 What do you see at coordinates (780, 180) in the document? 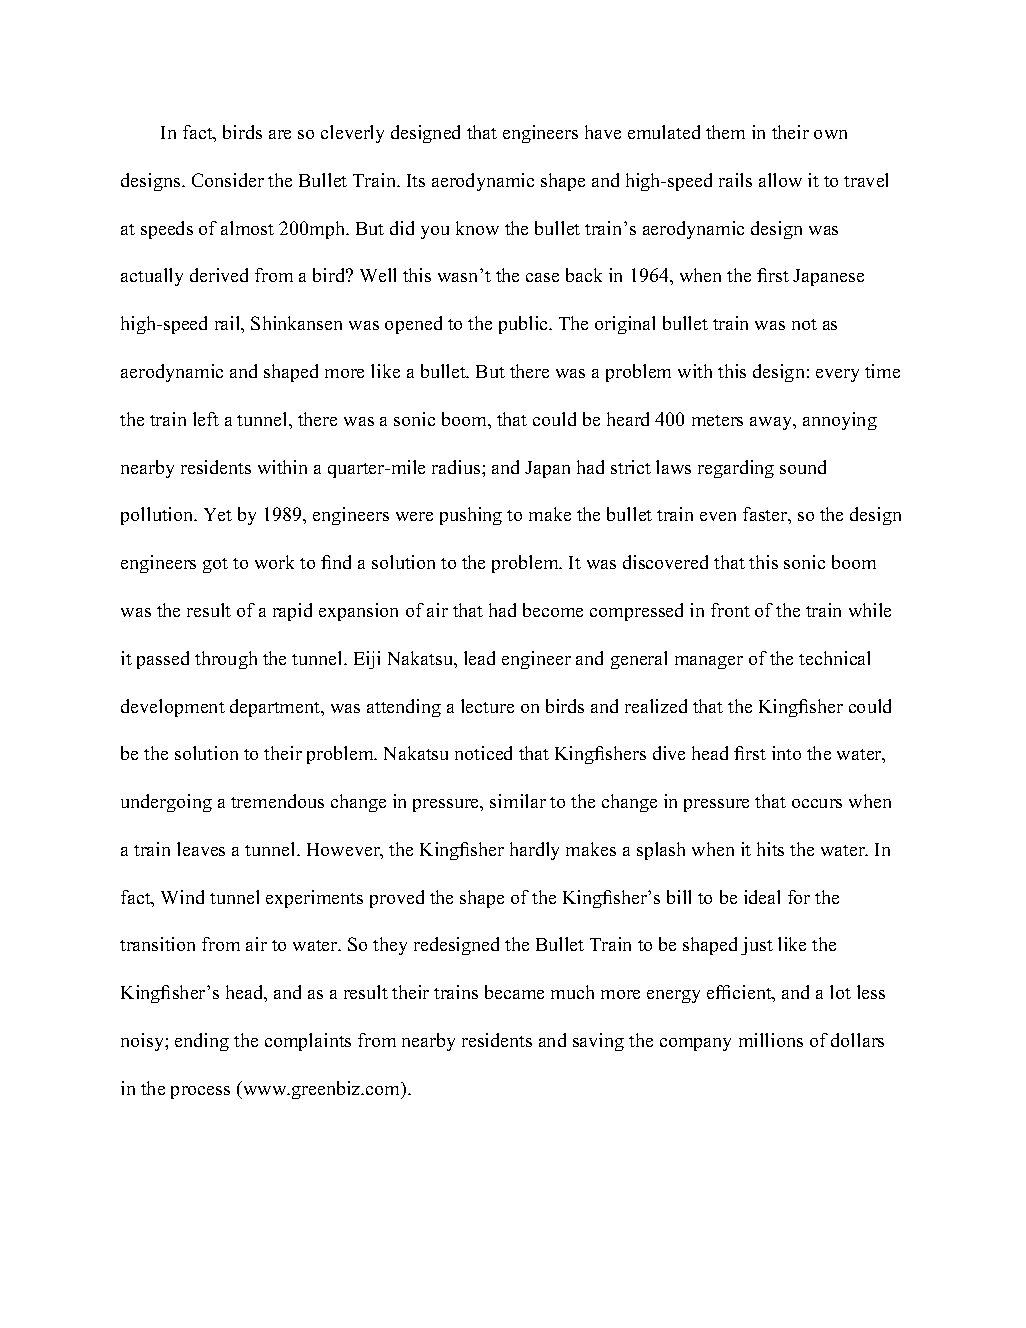
I see `allow` at bounding box center [780, 180].
